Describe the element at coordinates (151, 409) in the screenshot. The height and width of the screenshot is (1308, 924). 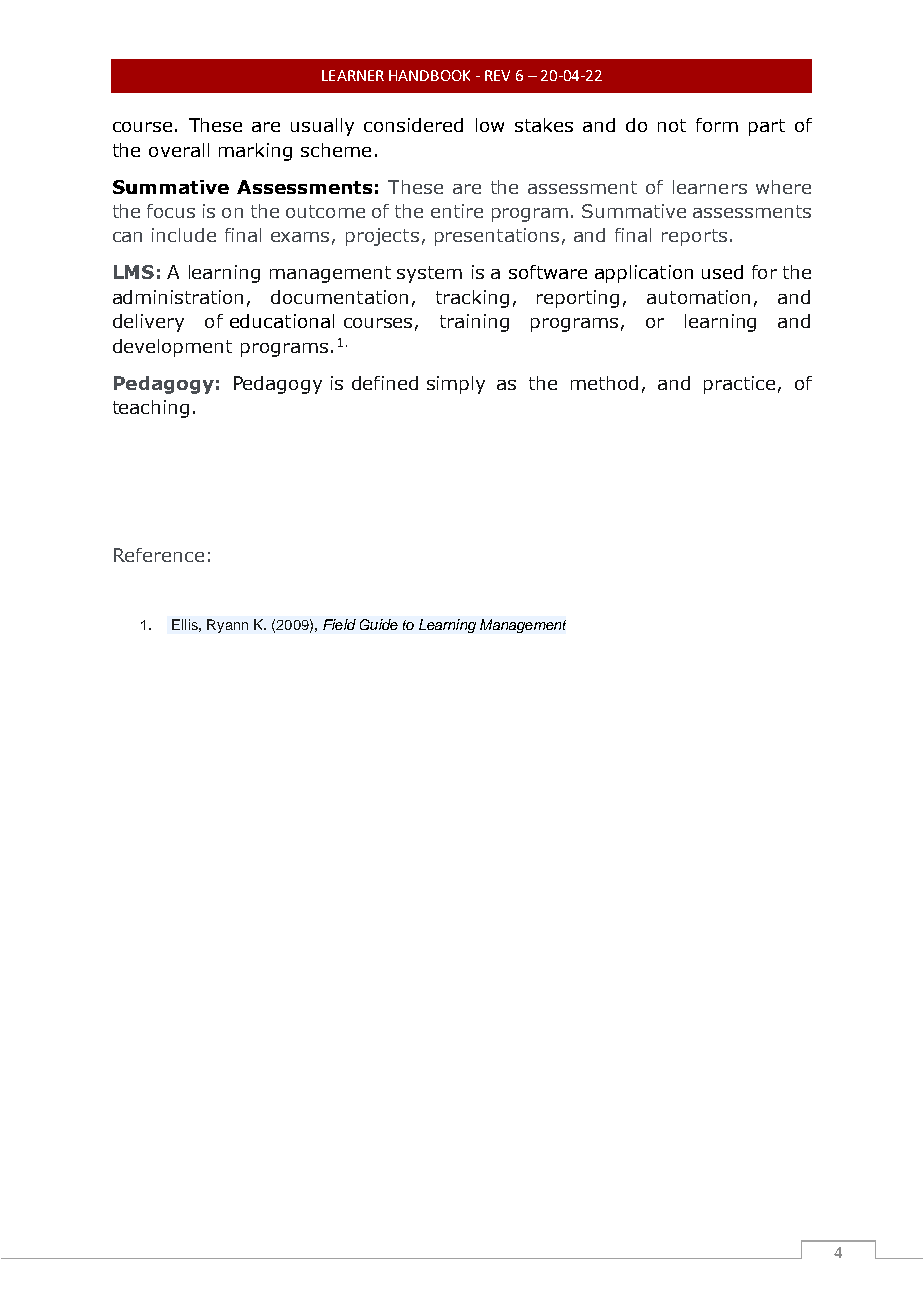
I see `teaching` at that location.
